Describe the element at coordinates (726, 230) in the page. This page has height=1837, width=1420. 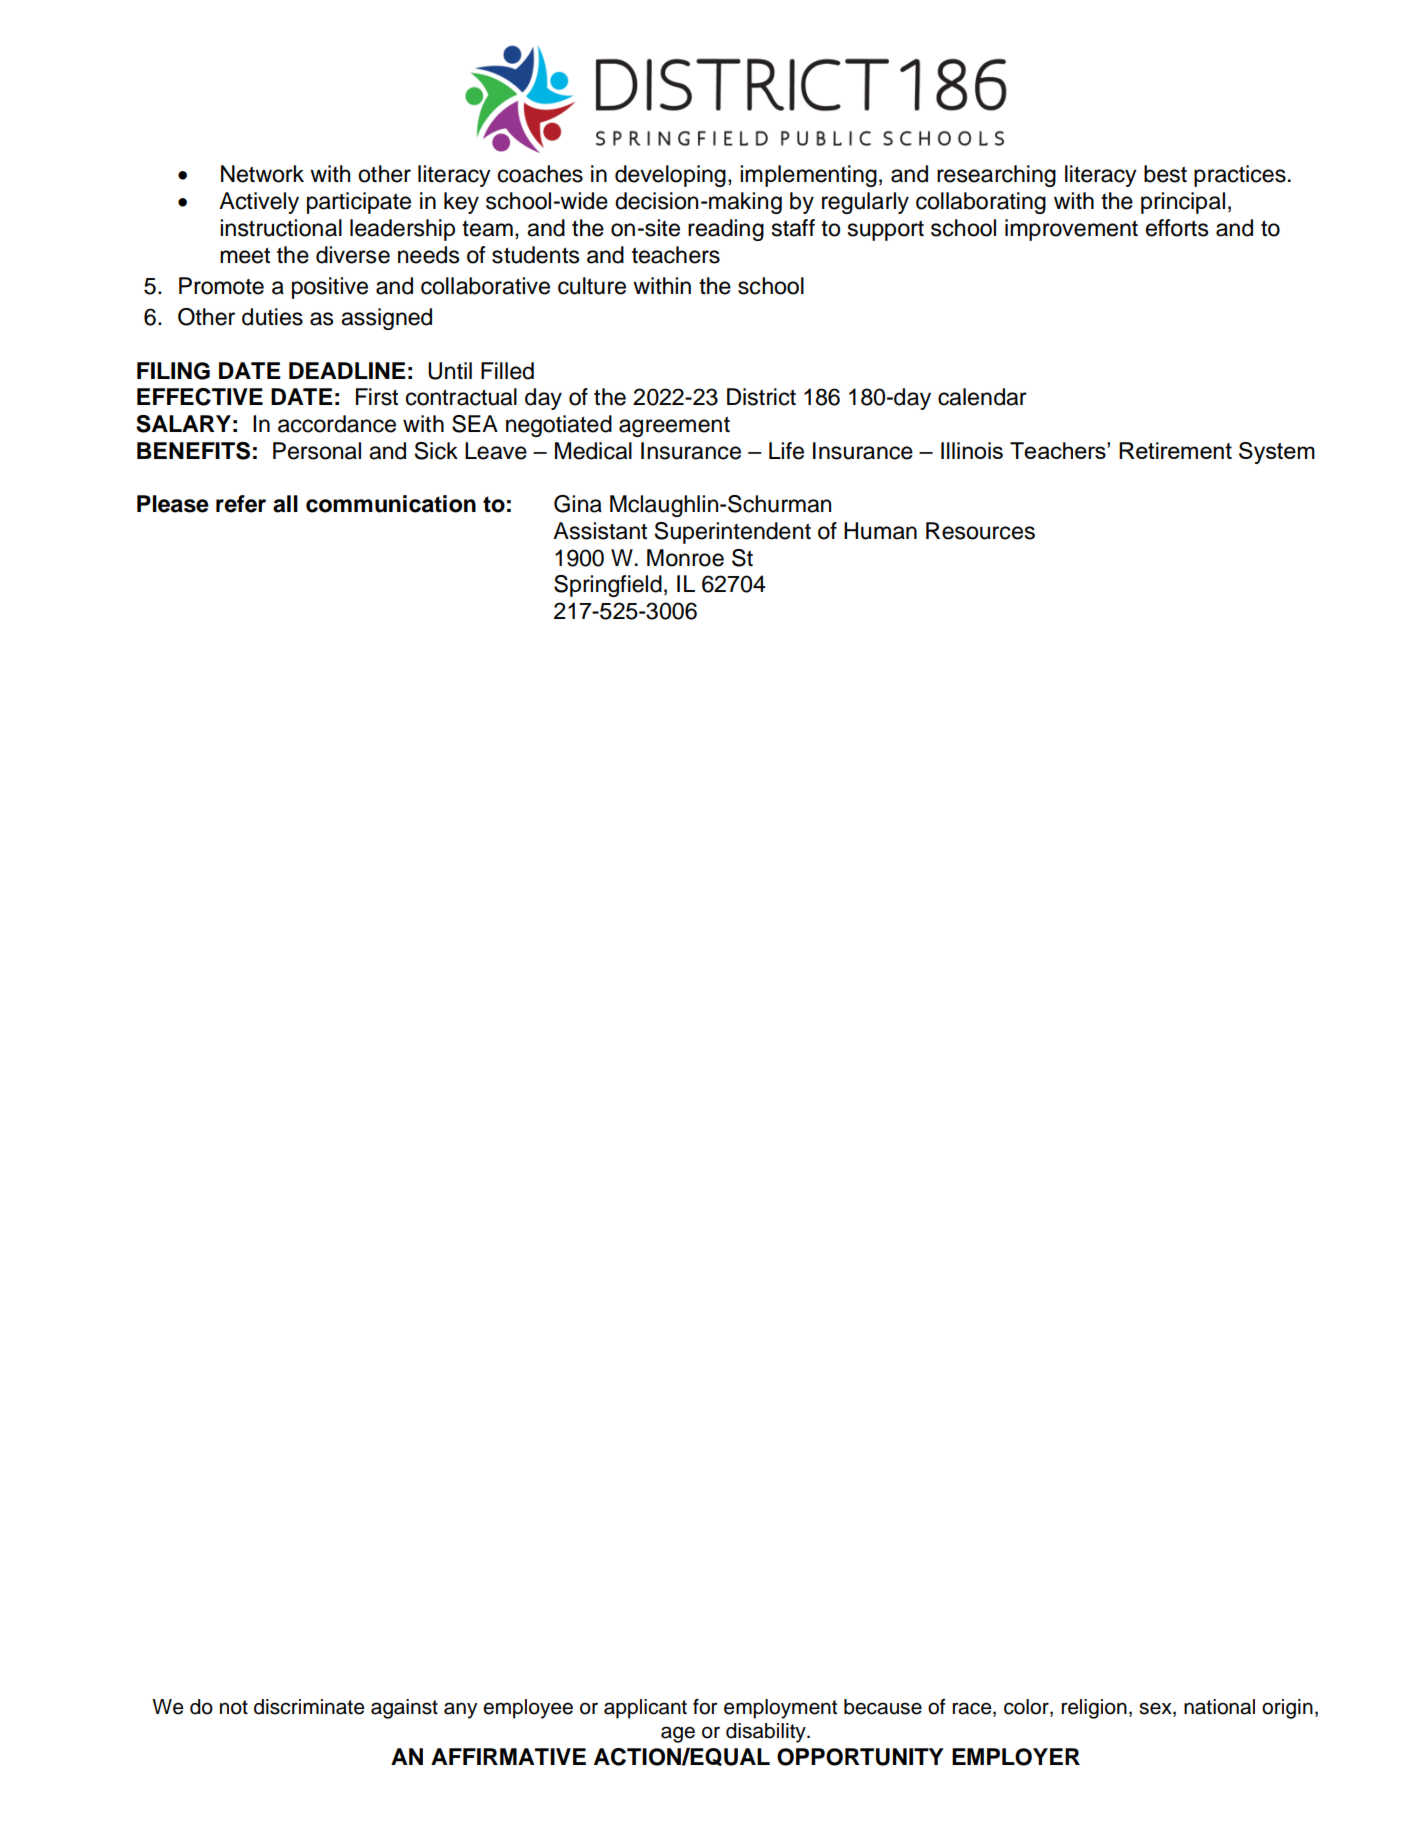
I see `reading` at that location.
